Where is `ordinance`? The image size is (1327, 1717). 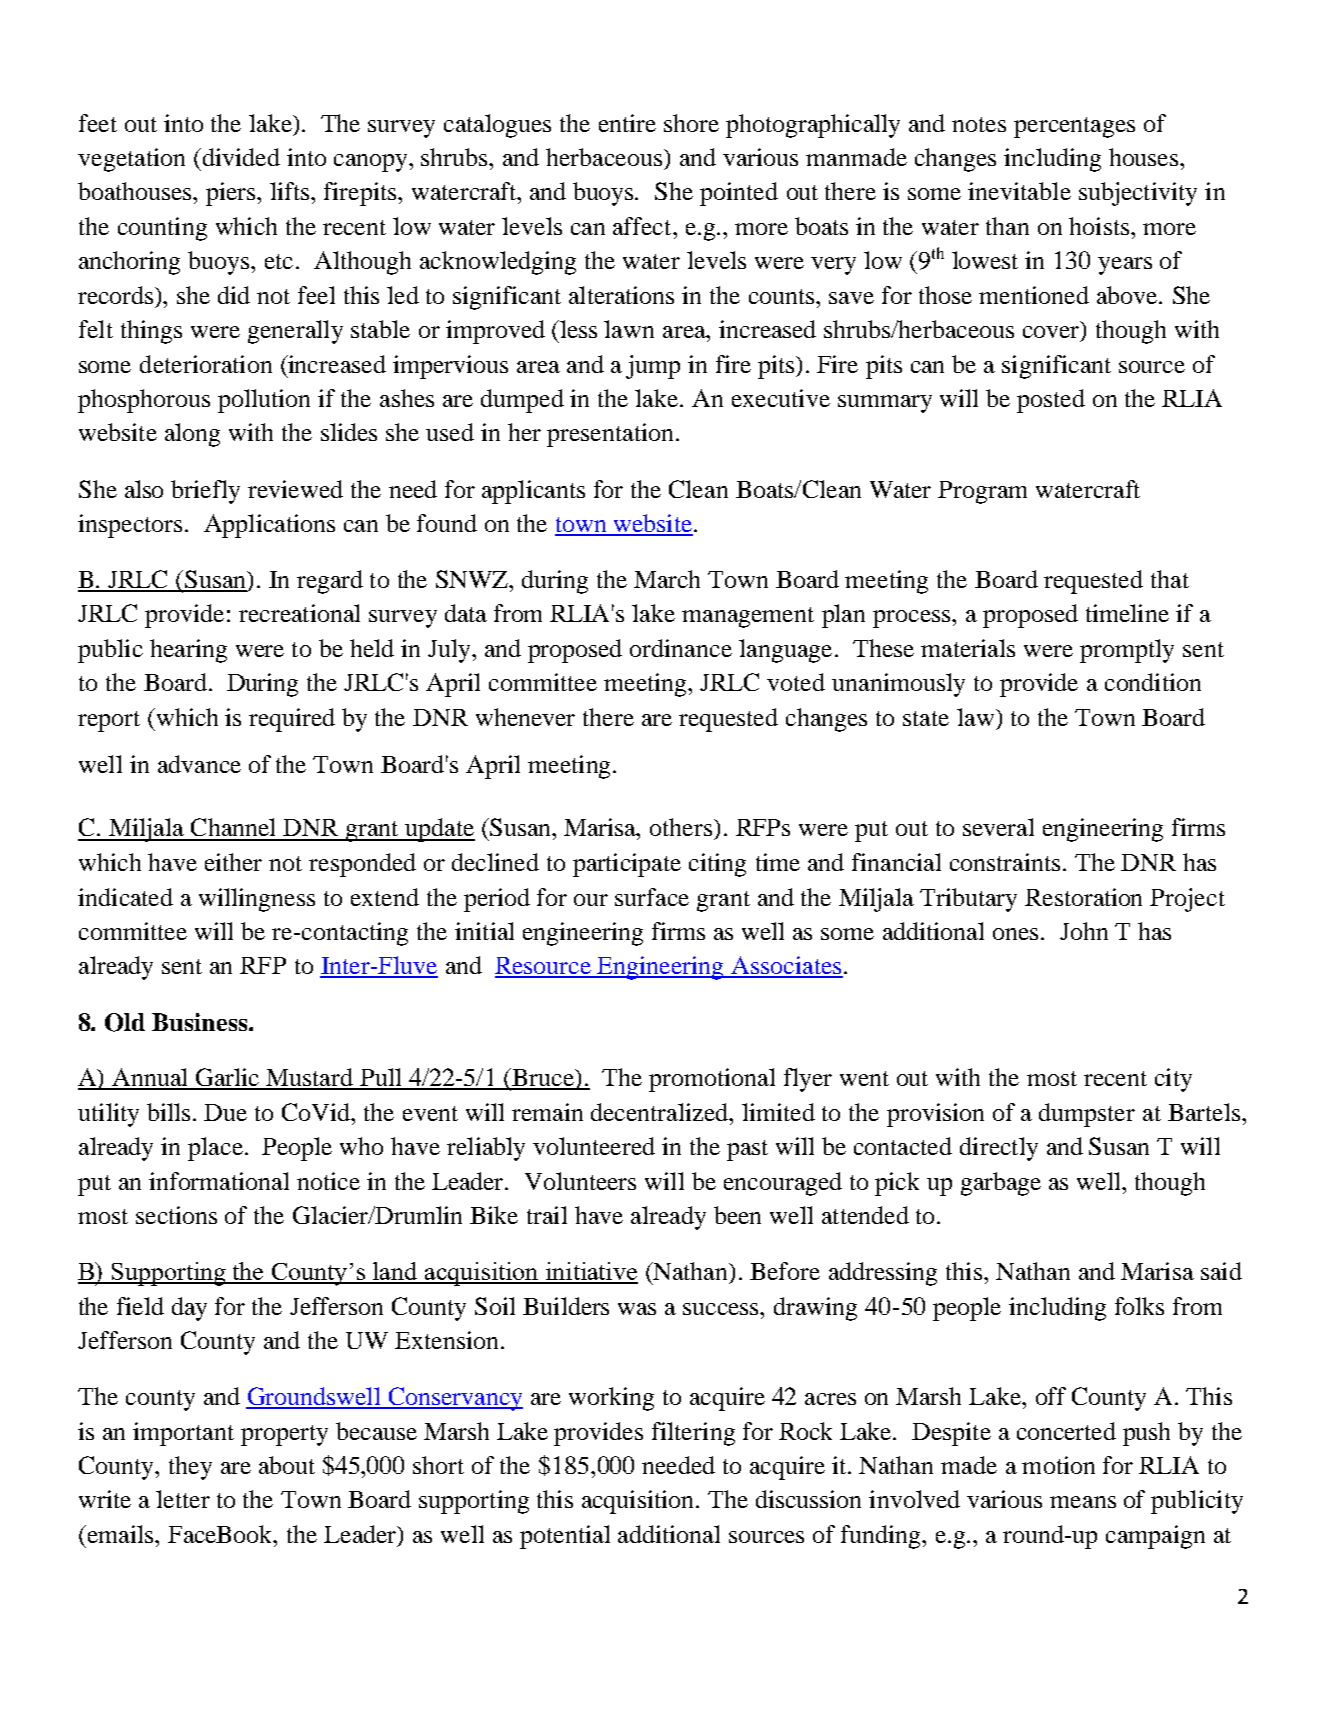
ordinance is located at coordinates (681, 648).
